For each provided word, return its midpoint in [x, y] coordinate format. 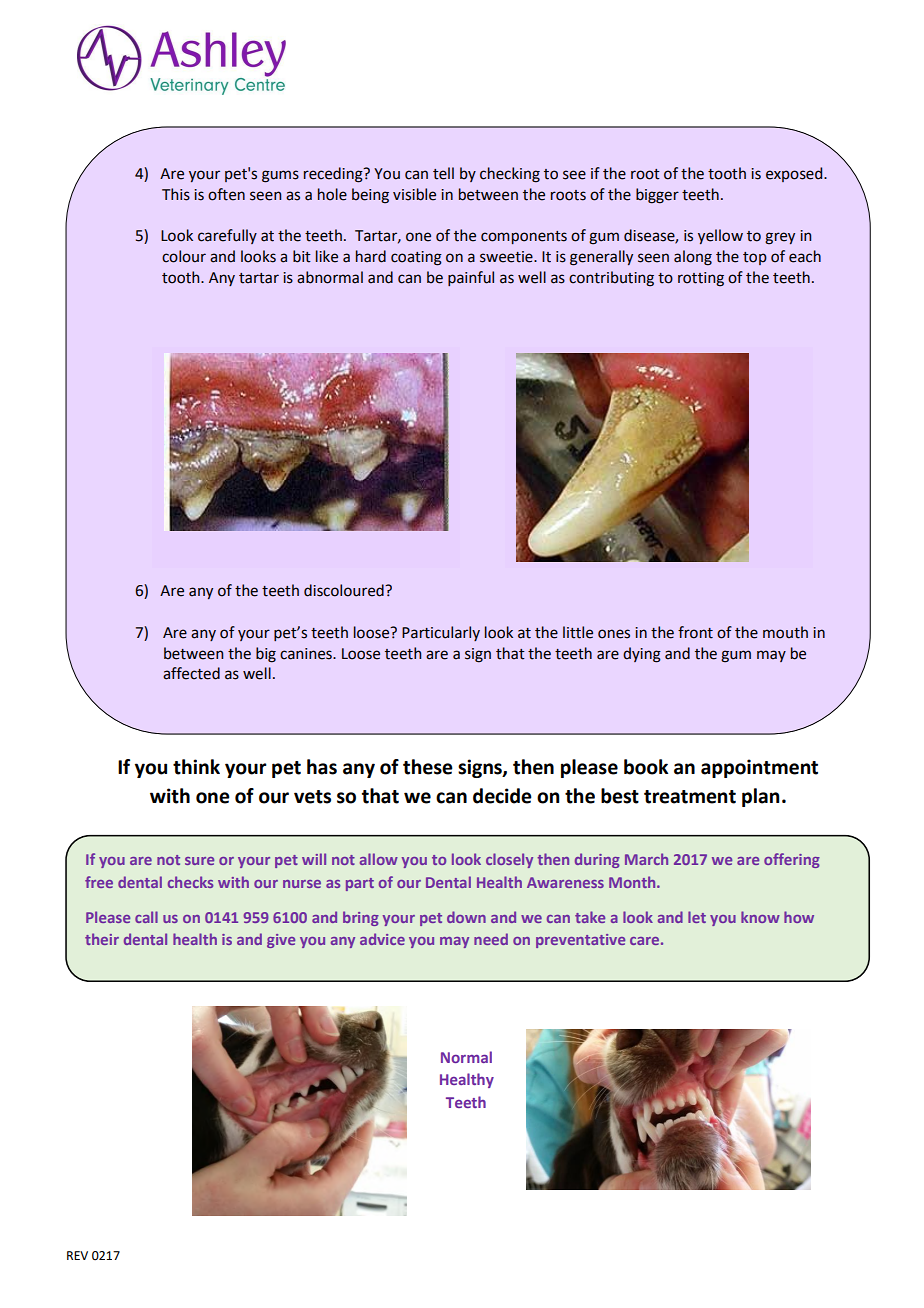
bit [302, 256]
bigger [657, 196]
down [466, 917]
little [578, 632]
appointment [759, 768]
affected [191, 673]
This [176, 194]
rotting [701, 279]
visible [414, 194]
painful [471, 278]
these [428, 767]
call [146, 917]
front [695, 632]
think [196, 767]
